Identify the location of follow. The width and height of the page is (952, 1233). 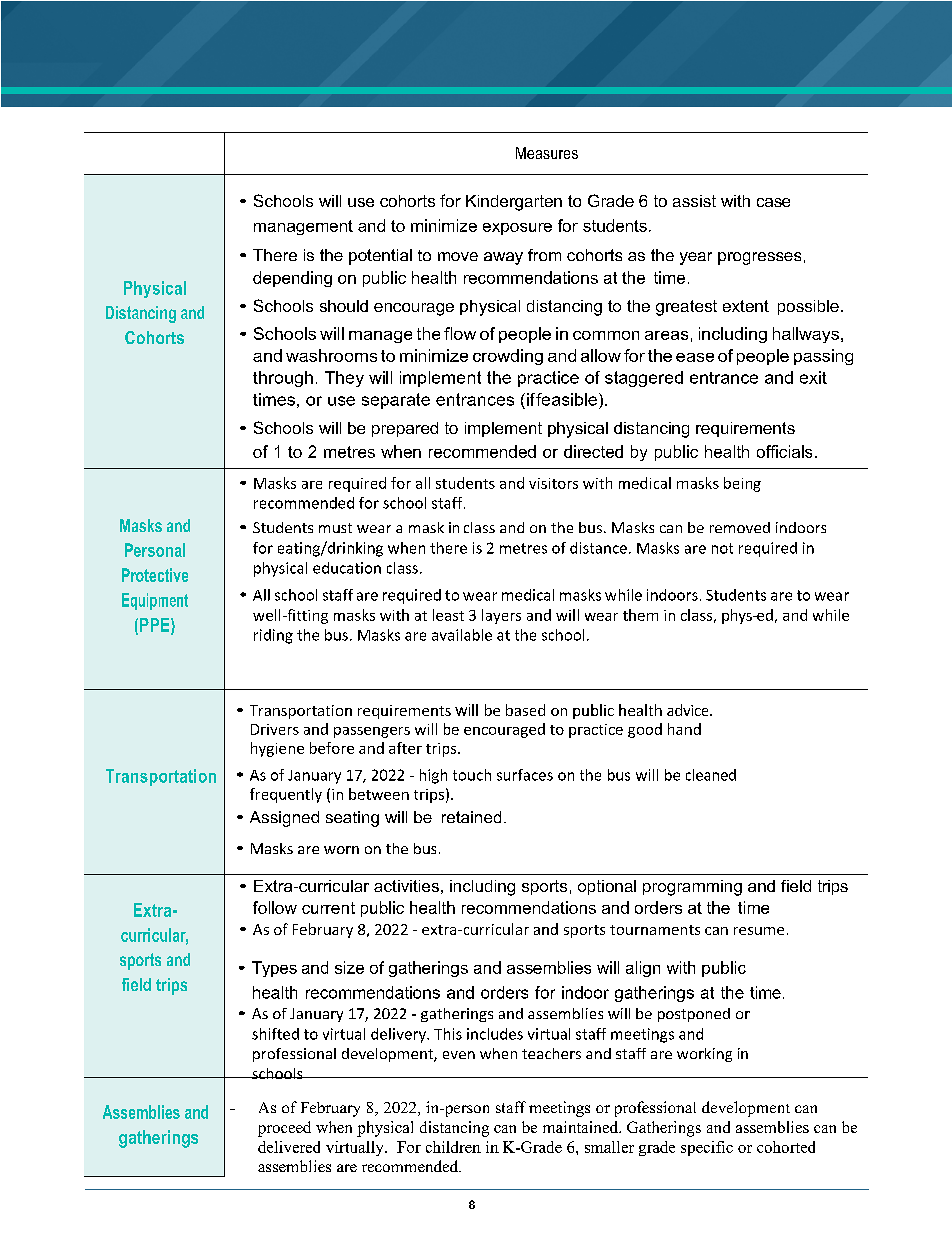
(275, 907).
